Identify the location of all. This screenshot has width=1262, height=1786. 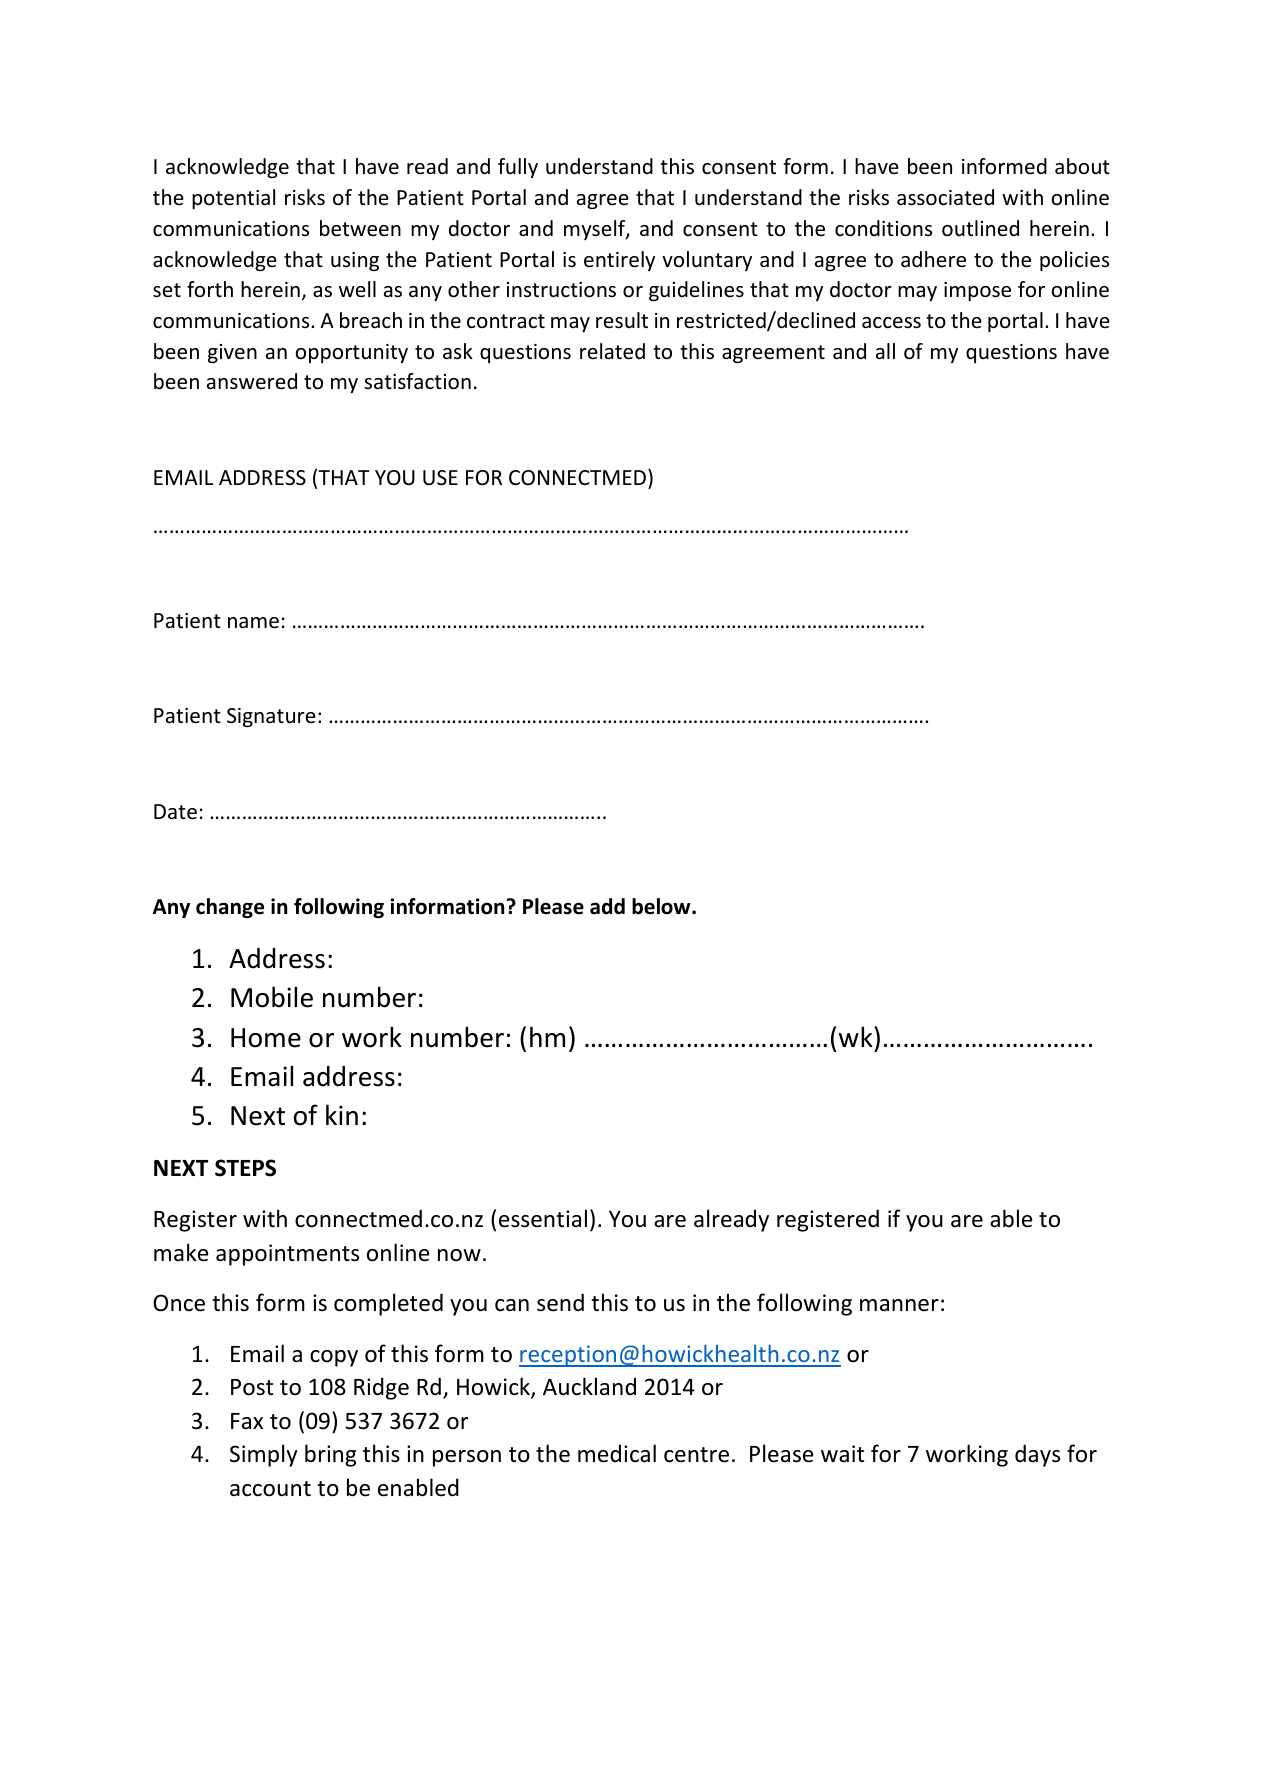
(885, 351).
